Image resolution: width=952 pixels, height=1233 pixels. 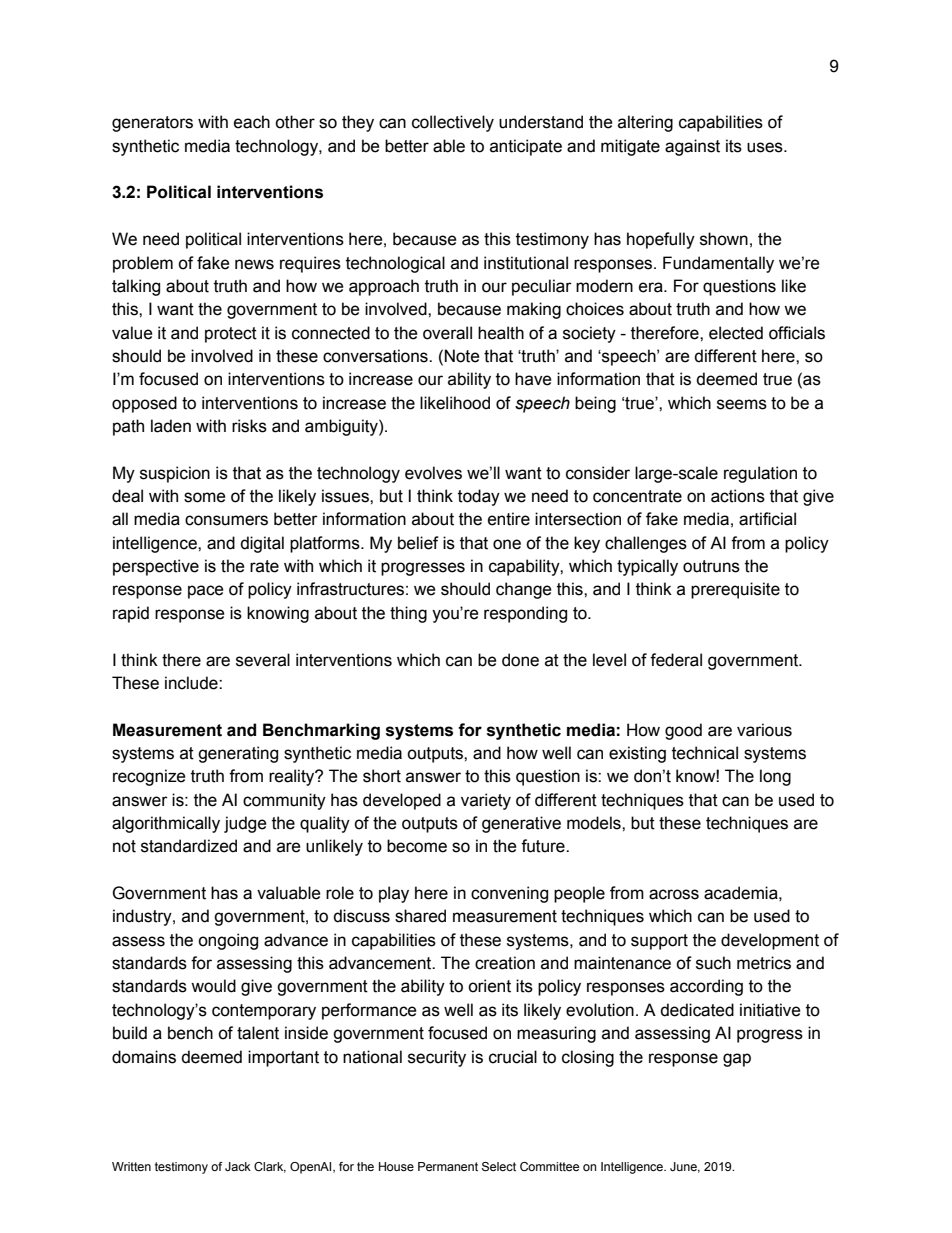 I want to click on each, so click(x=252, y=122).
